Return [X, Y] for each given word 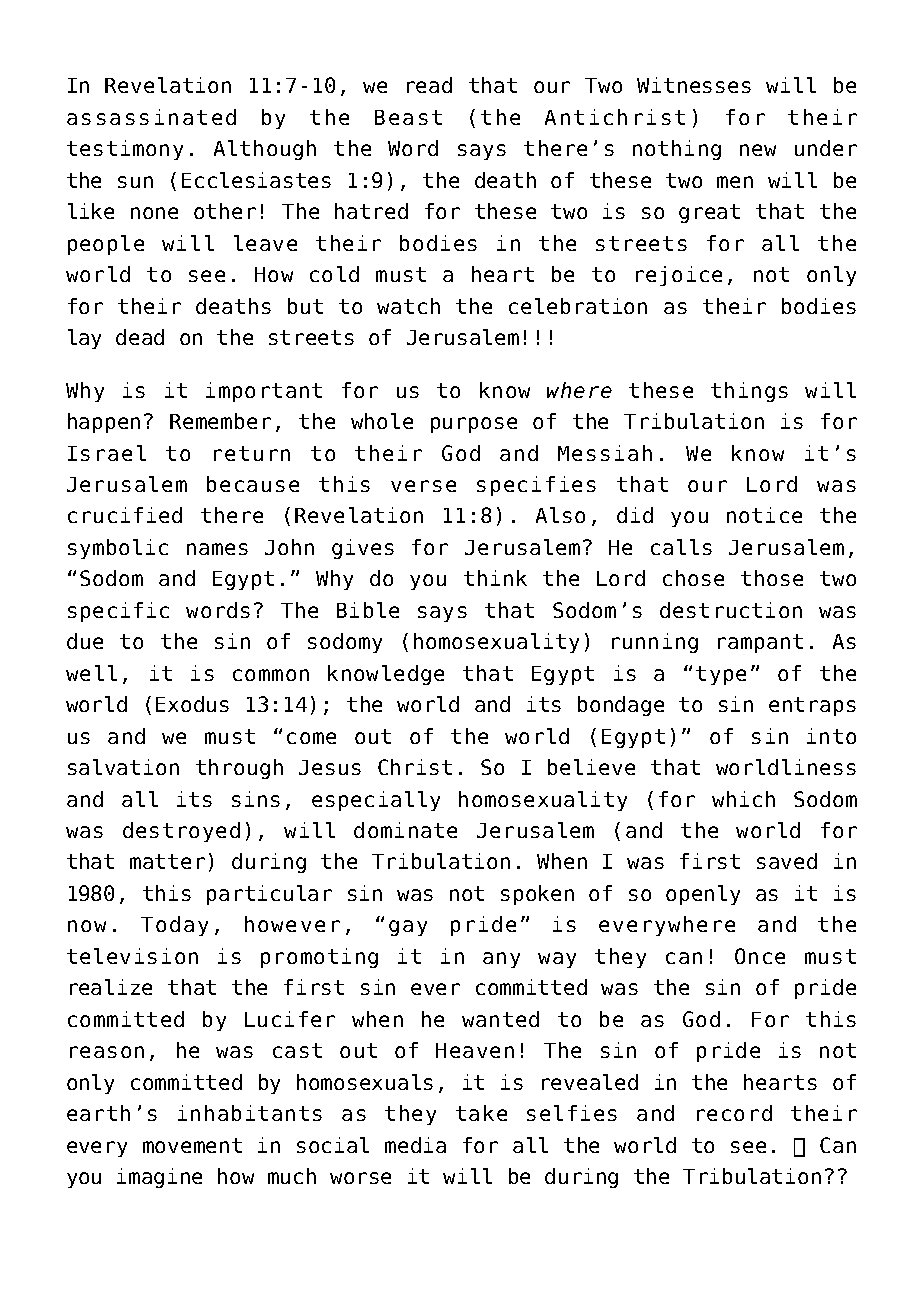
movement [192, 1145]
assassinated [151, 117]
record [734, 1113]
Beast [408, 117]
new [758, 150]
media [415, 1145]
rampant [760, 643]
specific [118, 612]
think [495, 578]
